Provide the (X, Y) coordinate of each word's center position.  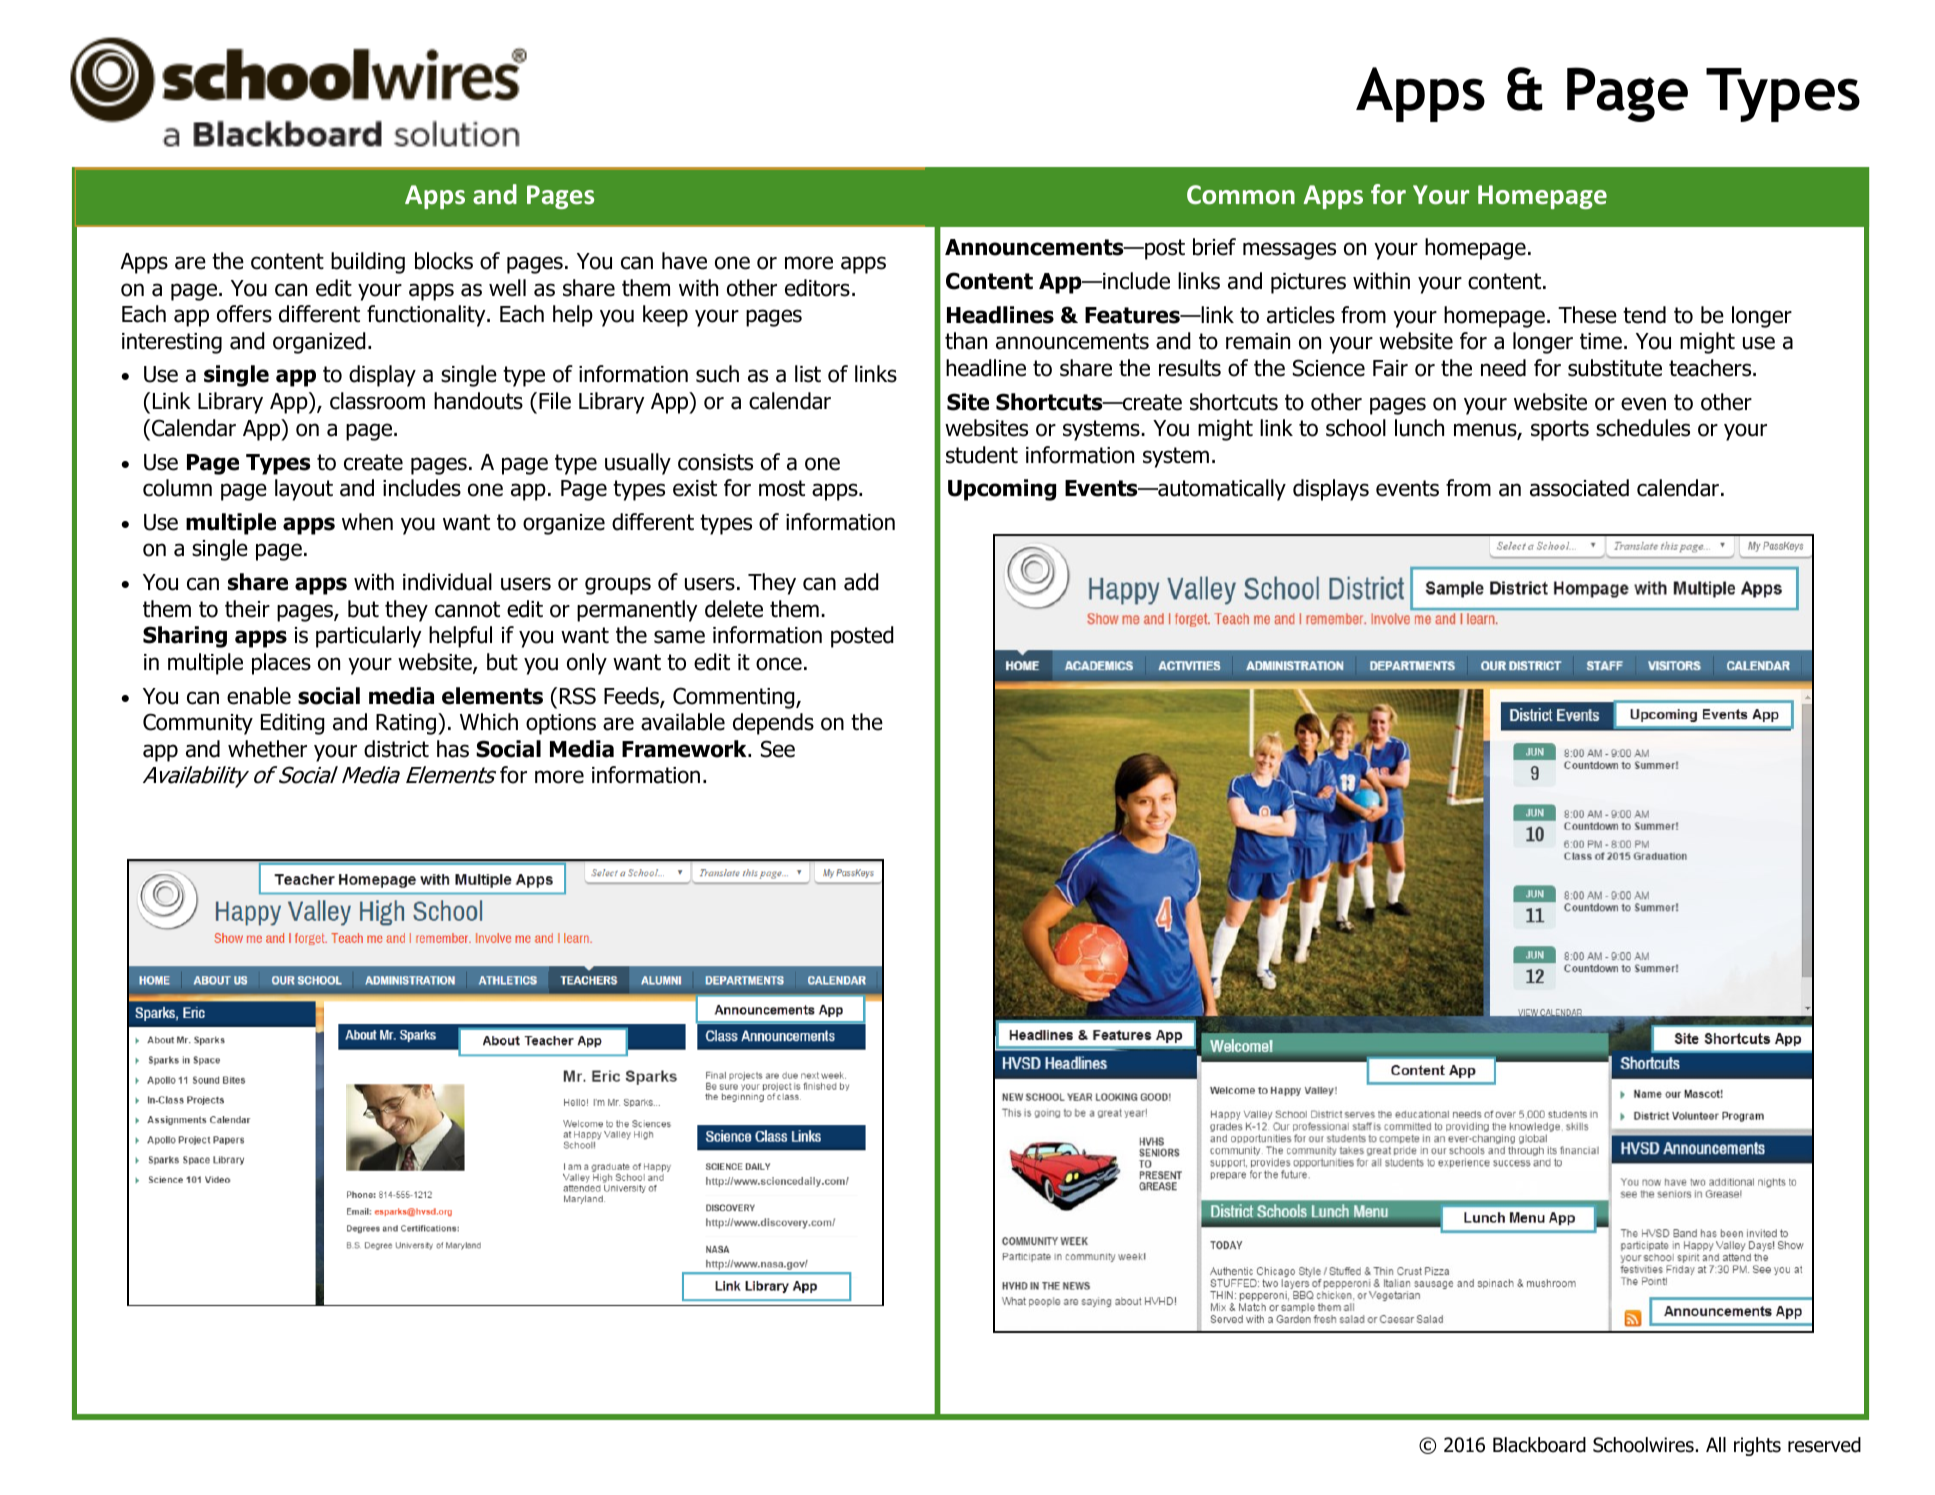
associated (1579, 488)
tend (1644, 315)
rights (1757, 1446)
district (396, 749)
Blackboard (1539, 1445)
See (778, 749)
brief (1214, 247)
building (368, 263)
